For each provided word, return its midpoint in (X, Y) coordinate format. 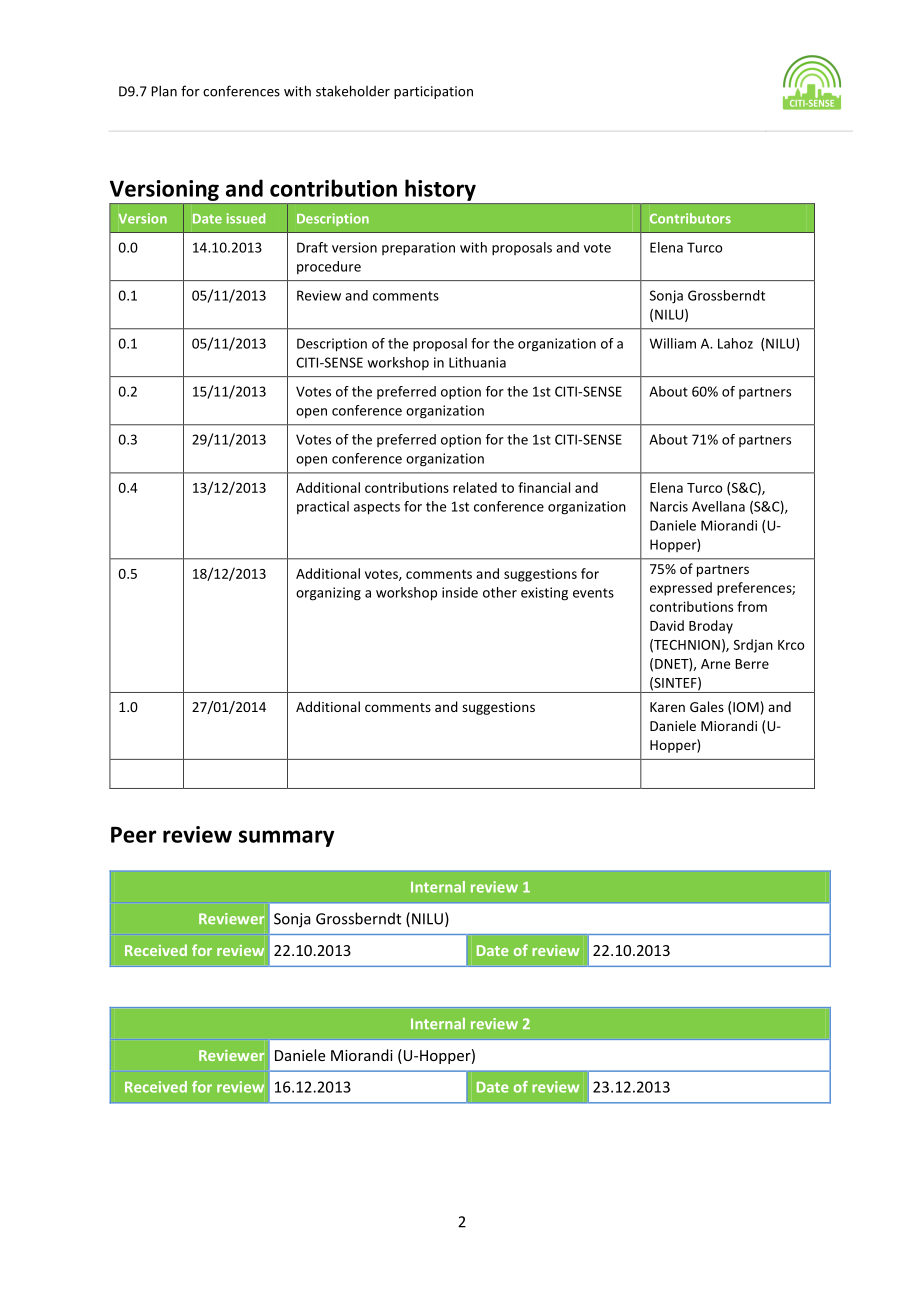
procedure (329, 267)
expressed (681, 589)
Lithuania (477, 362)
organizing (328, 594)
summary (286, 838)
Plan (164, 91)
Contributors (690, 218)
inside (460, 592)
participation (433, 92)
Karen (667, 707)
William (673, 343)
